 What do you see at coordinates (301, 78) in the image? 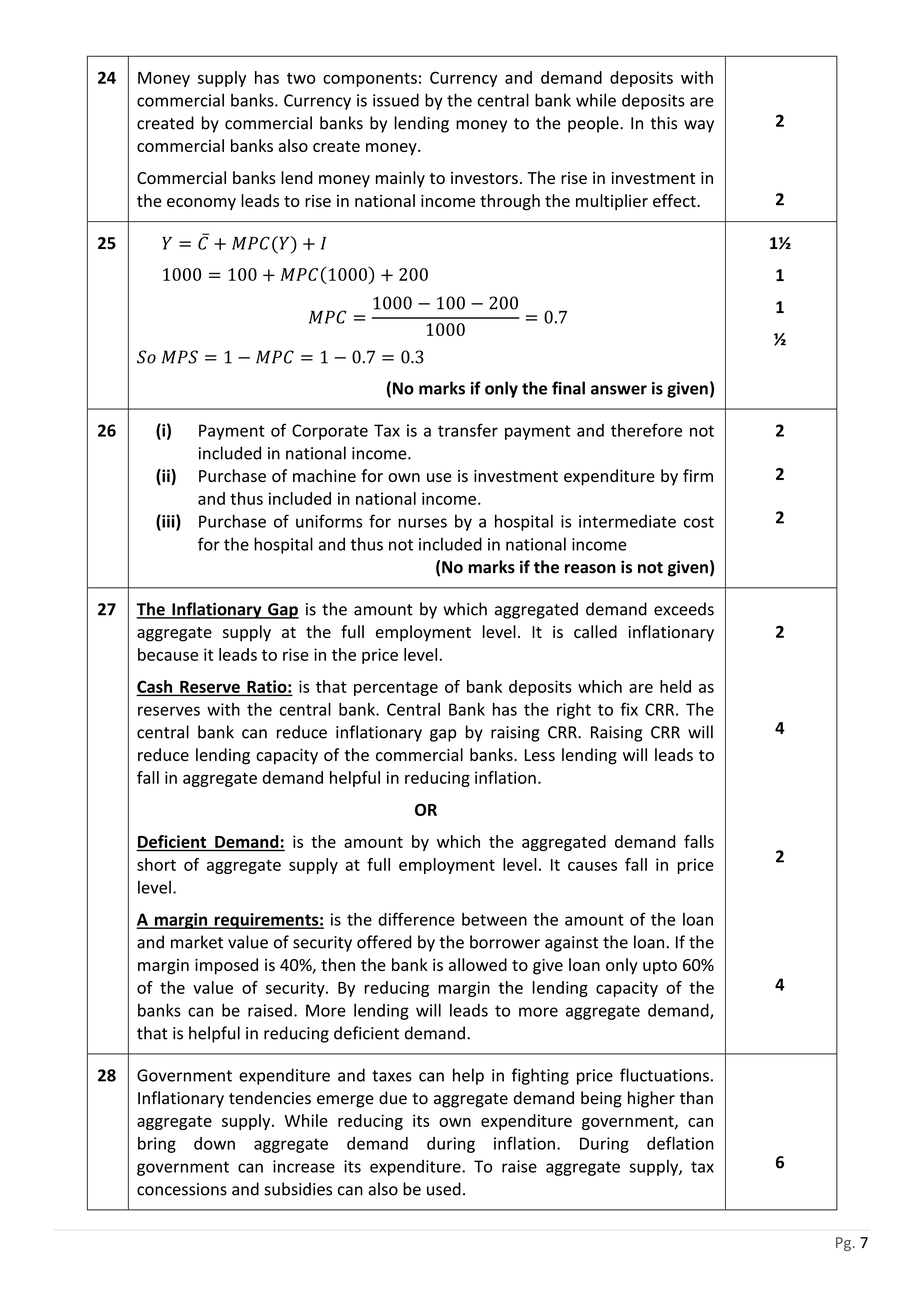
I see `two` at bounding box center [301, 78].
